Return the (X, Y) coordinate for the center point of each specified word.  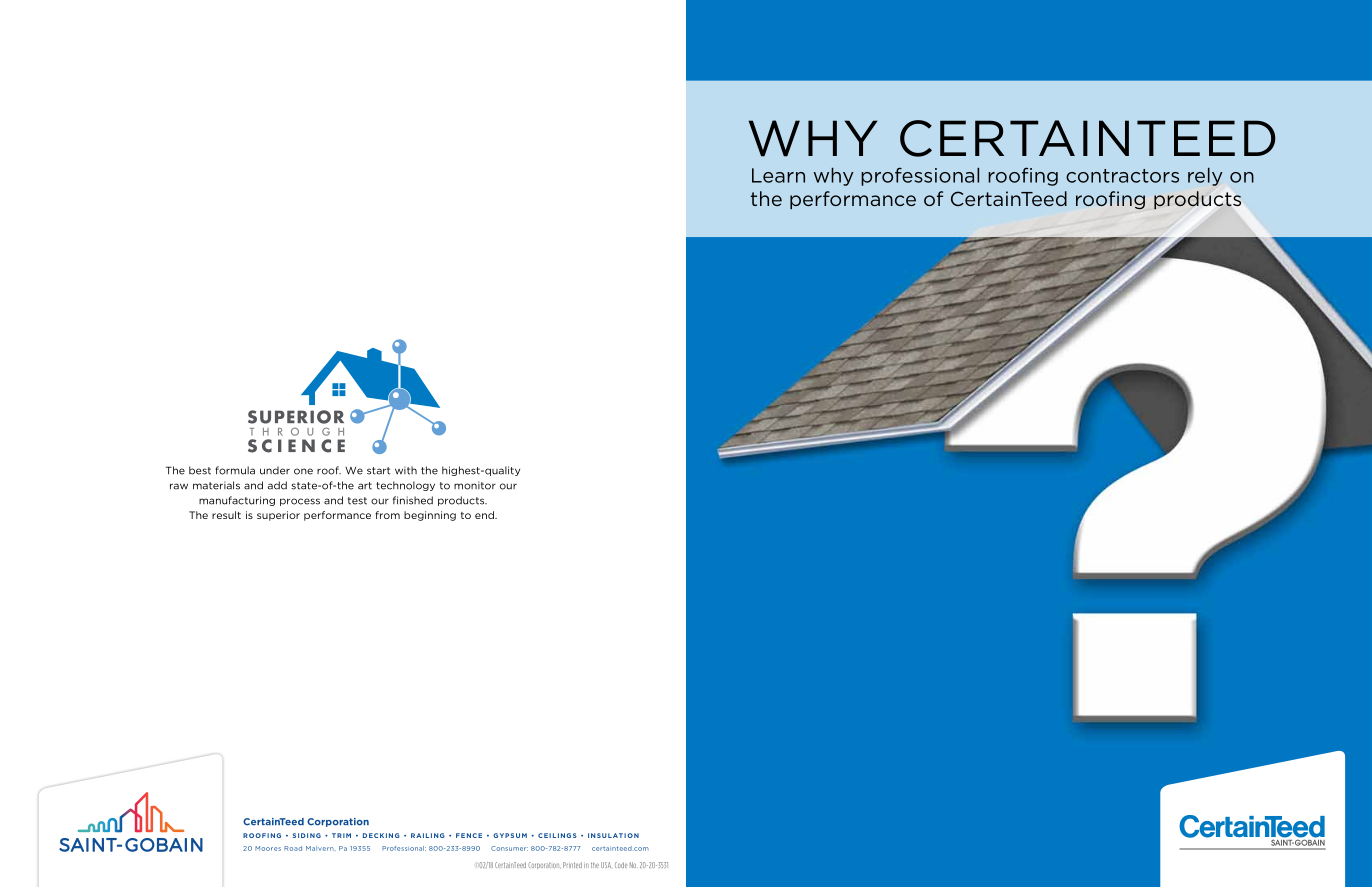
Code (621, 865)
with (406, 470)
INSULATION (613, 835)
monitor (475, 485)
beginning (430, 516)
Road (293, 848)
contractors (1122, 176)
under (275, 470)
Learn (778, 175)
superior (278, 516)
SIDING (307, 835)
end (485, 515)
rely (1205, 177)
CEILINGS (557, 835)
